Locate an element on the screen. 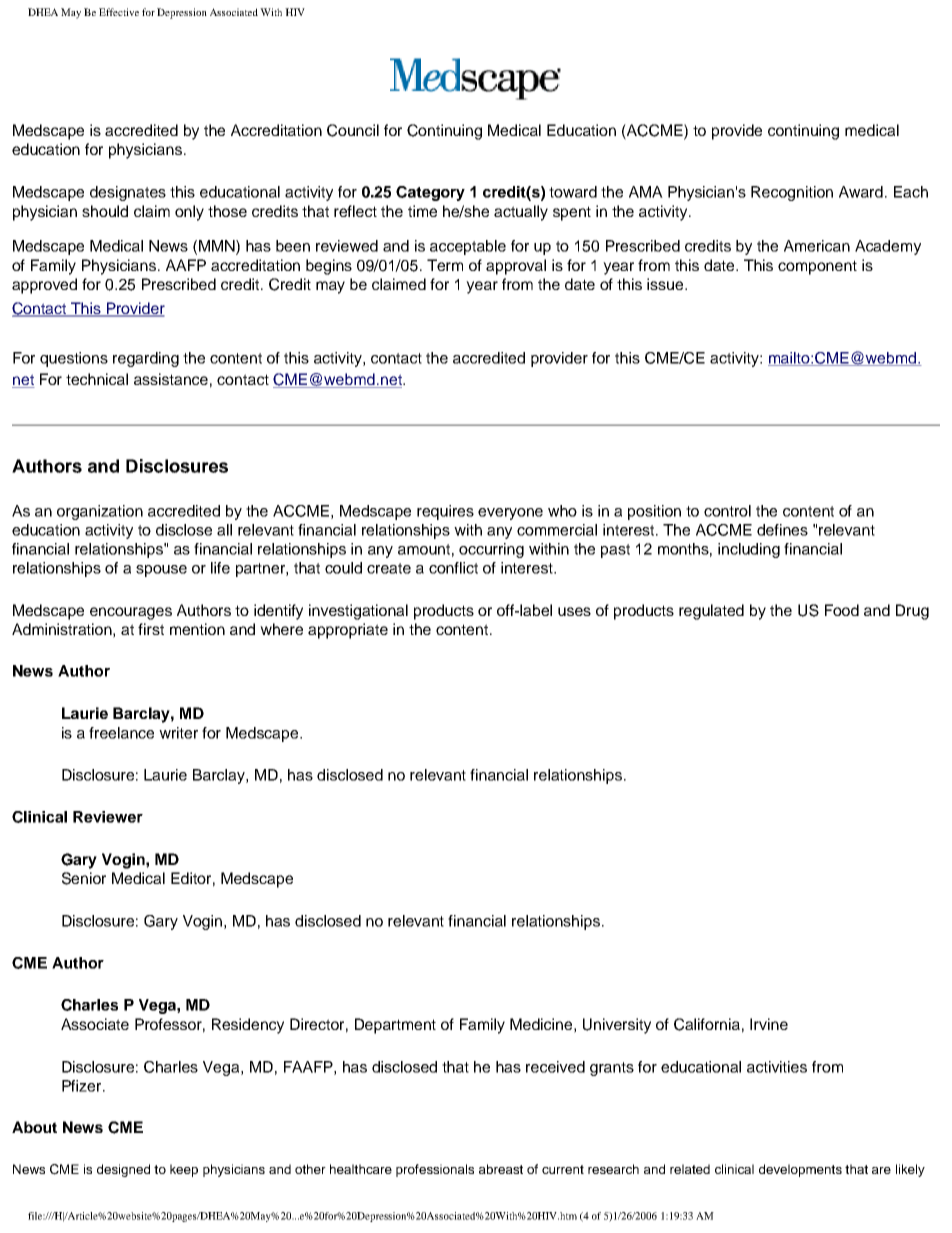 This screenshot has height=1233, width=952. appropriate is located at coordinates (348, 631).
